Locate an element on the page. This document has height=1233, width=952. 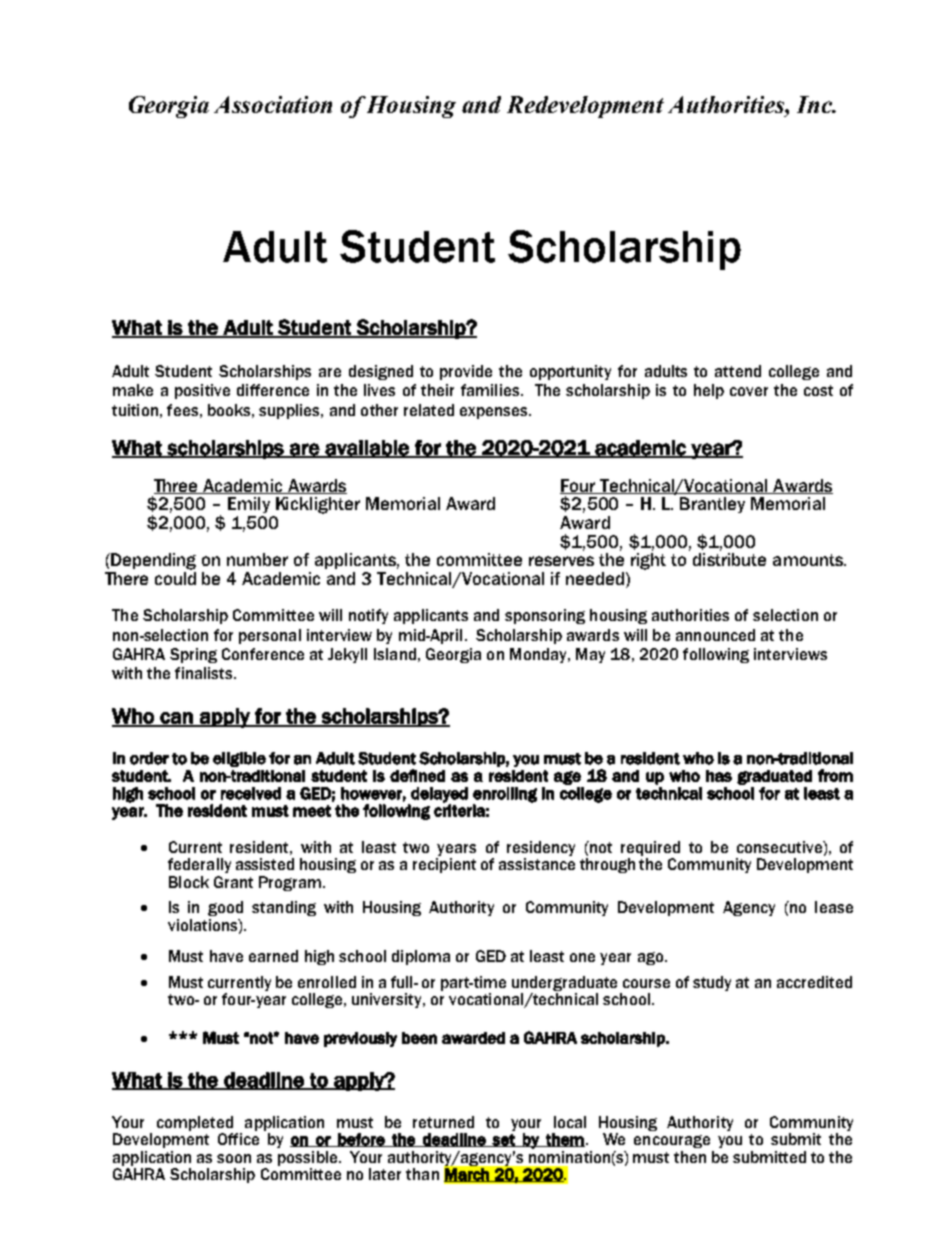
study is located at coordinates (712, 983).
